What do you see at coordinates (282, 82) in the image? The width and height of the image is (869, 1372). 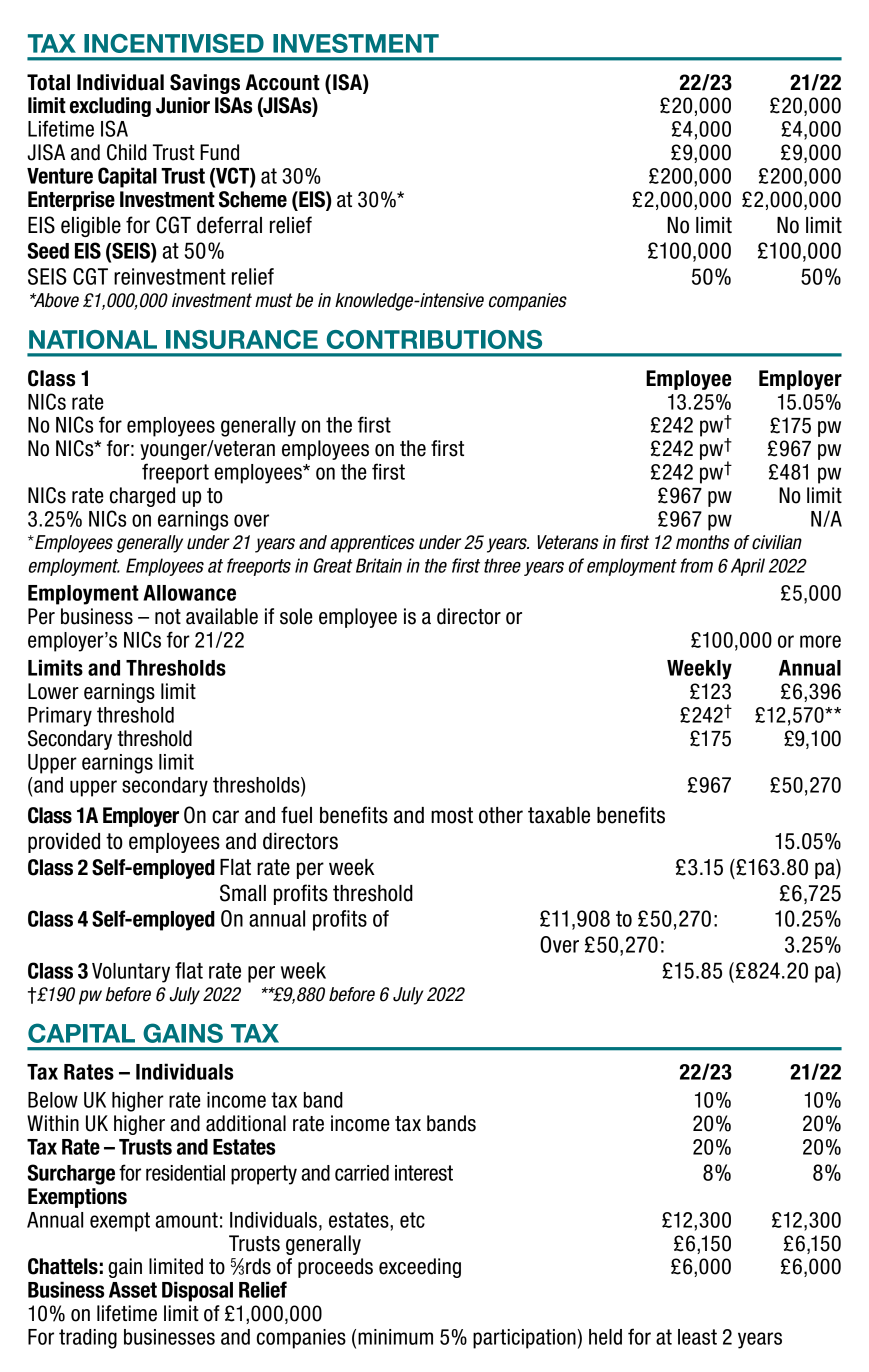 I see `Account` at bounding box center [282, 82].
